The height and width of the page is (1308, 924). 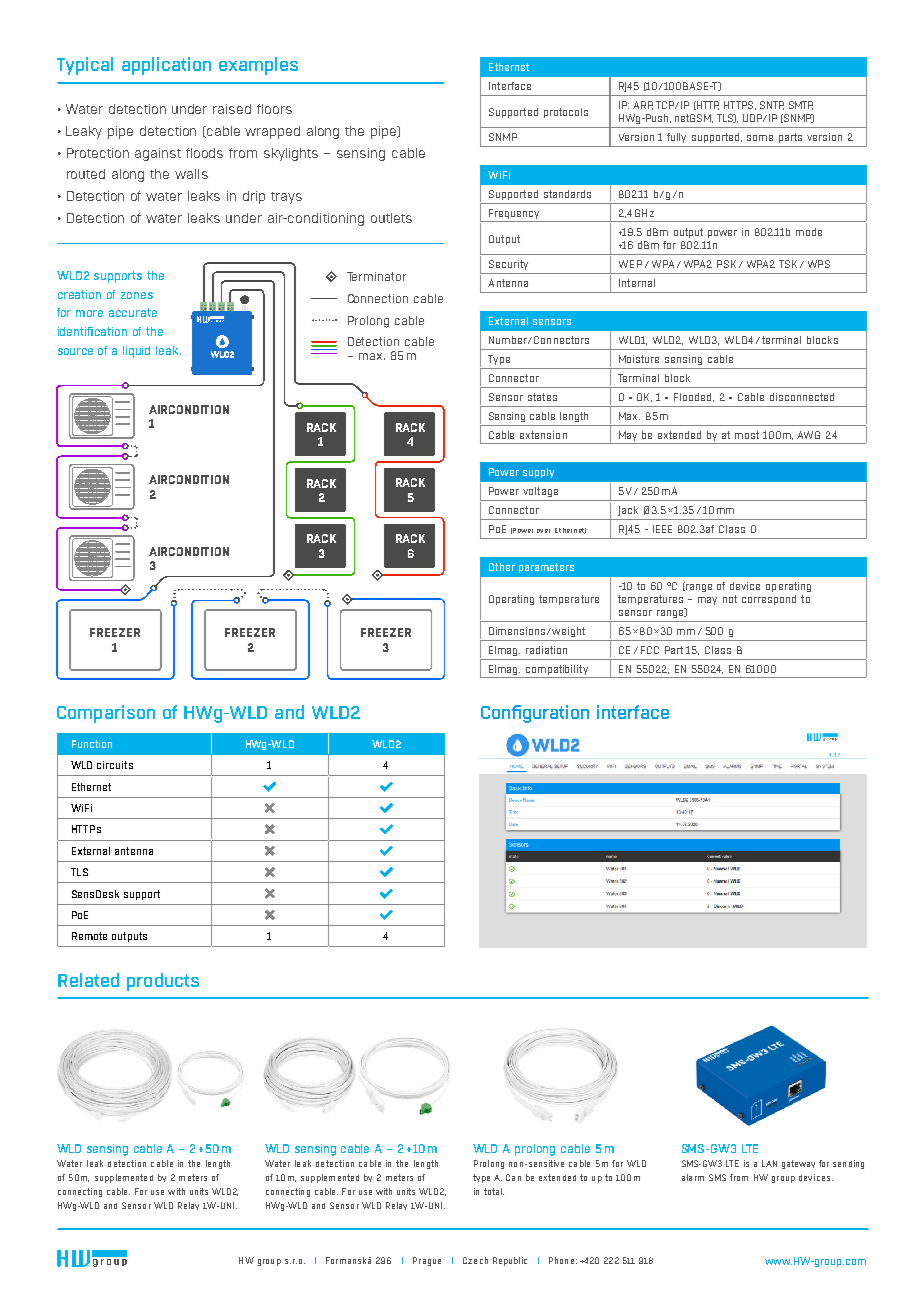 I want to click on Comparison, so click(x=106, y=714).
